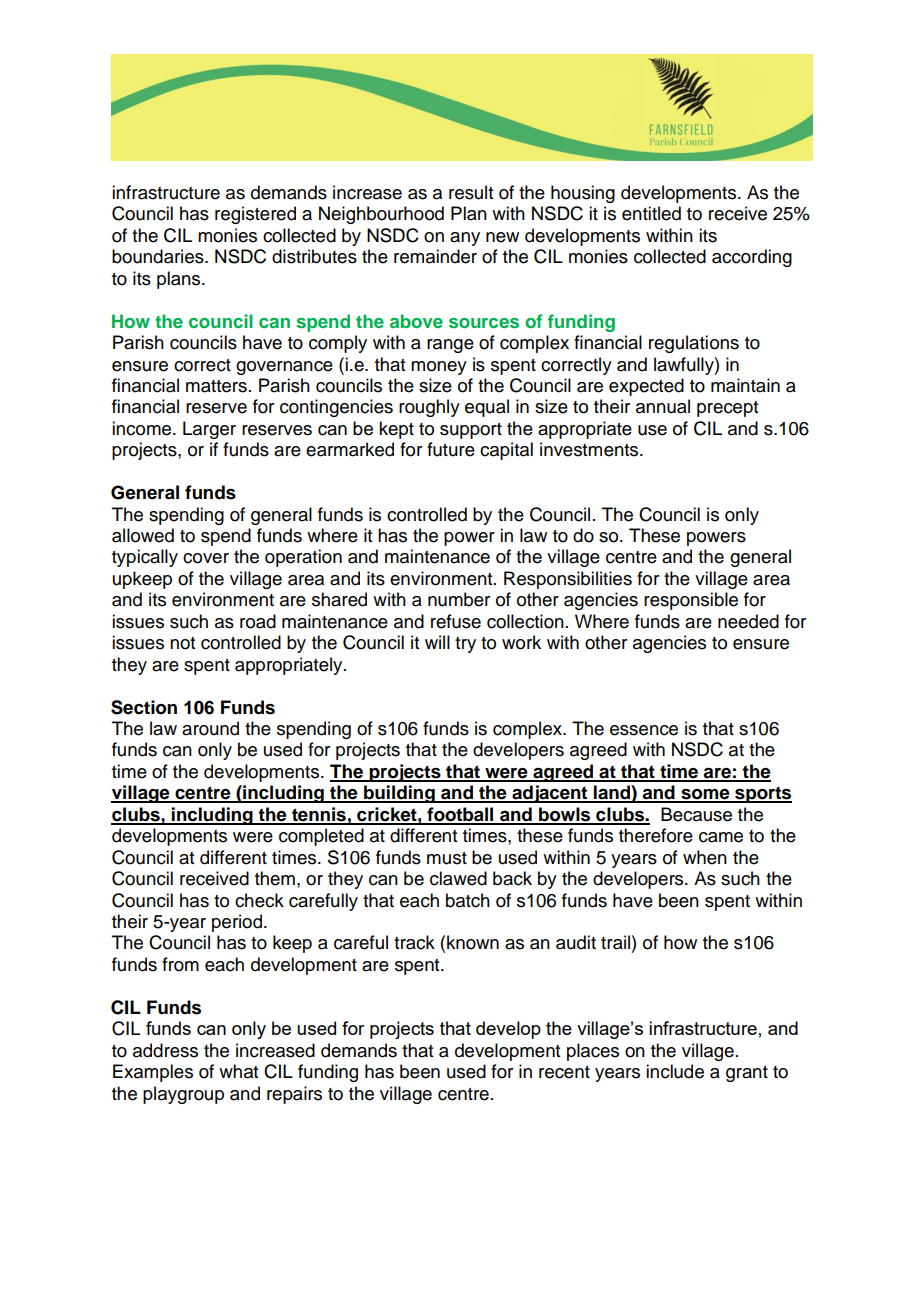  Describe the element at coordinates (691, 601) in the screenshot. I see `responsible` at that location.
